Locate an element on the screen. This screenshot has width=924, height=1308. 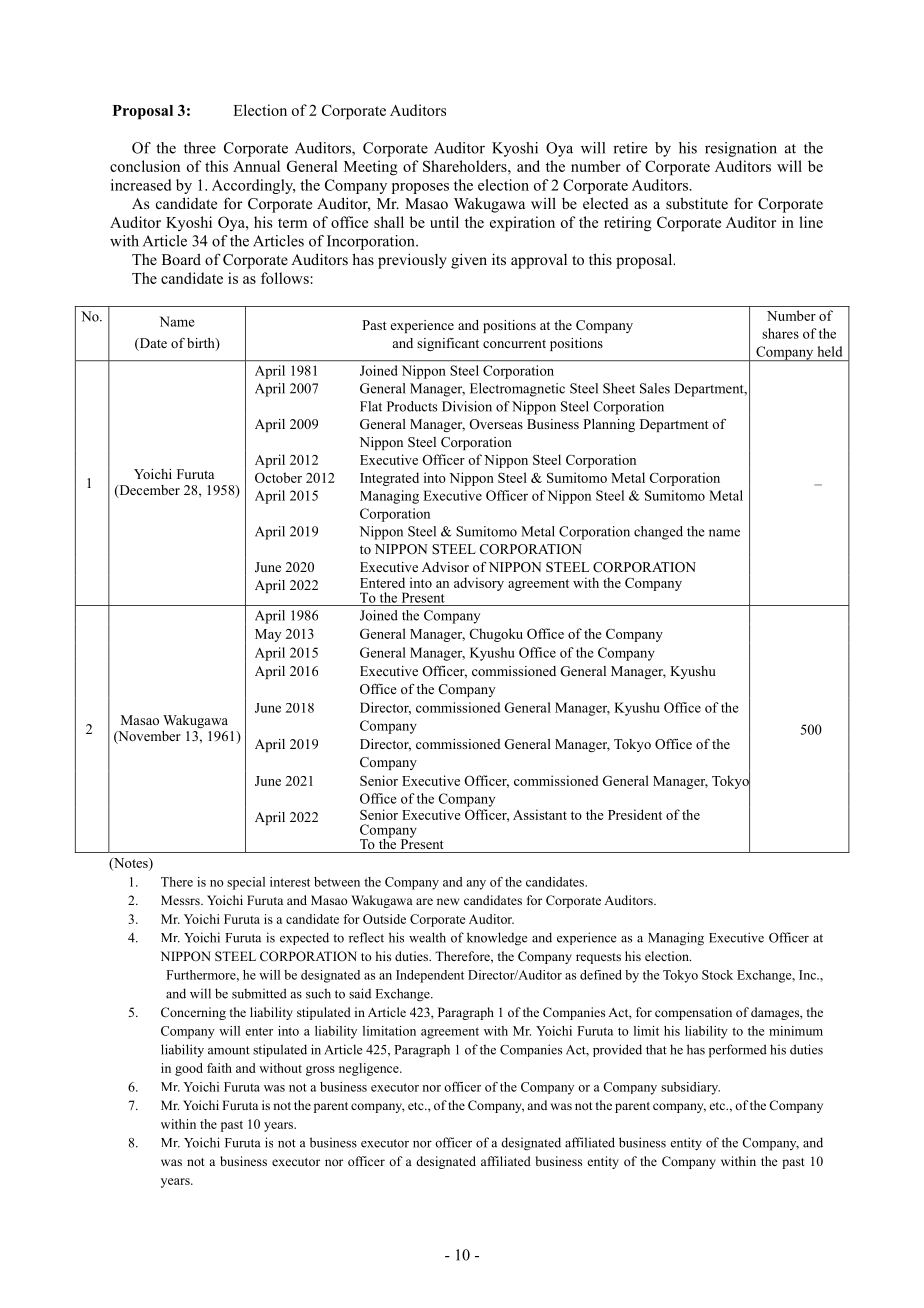
Shareholders is located at coordinates (466, 166).
